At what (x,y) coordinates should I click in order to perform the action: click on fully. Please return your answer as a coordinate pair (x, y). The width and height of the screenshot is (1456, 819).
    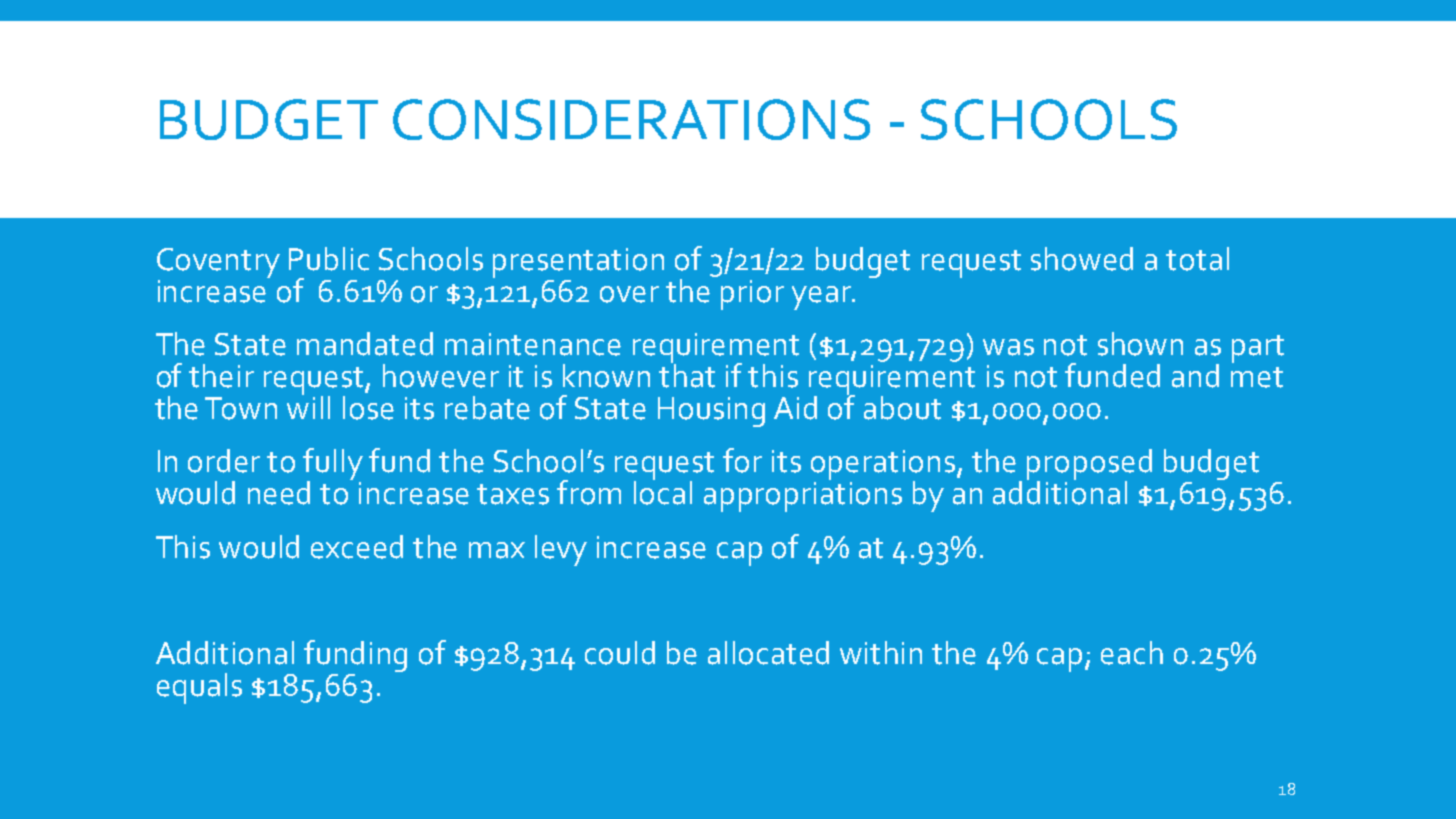
    Looking at the image, I should click on (333, 465).
